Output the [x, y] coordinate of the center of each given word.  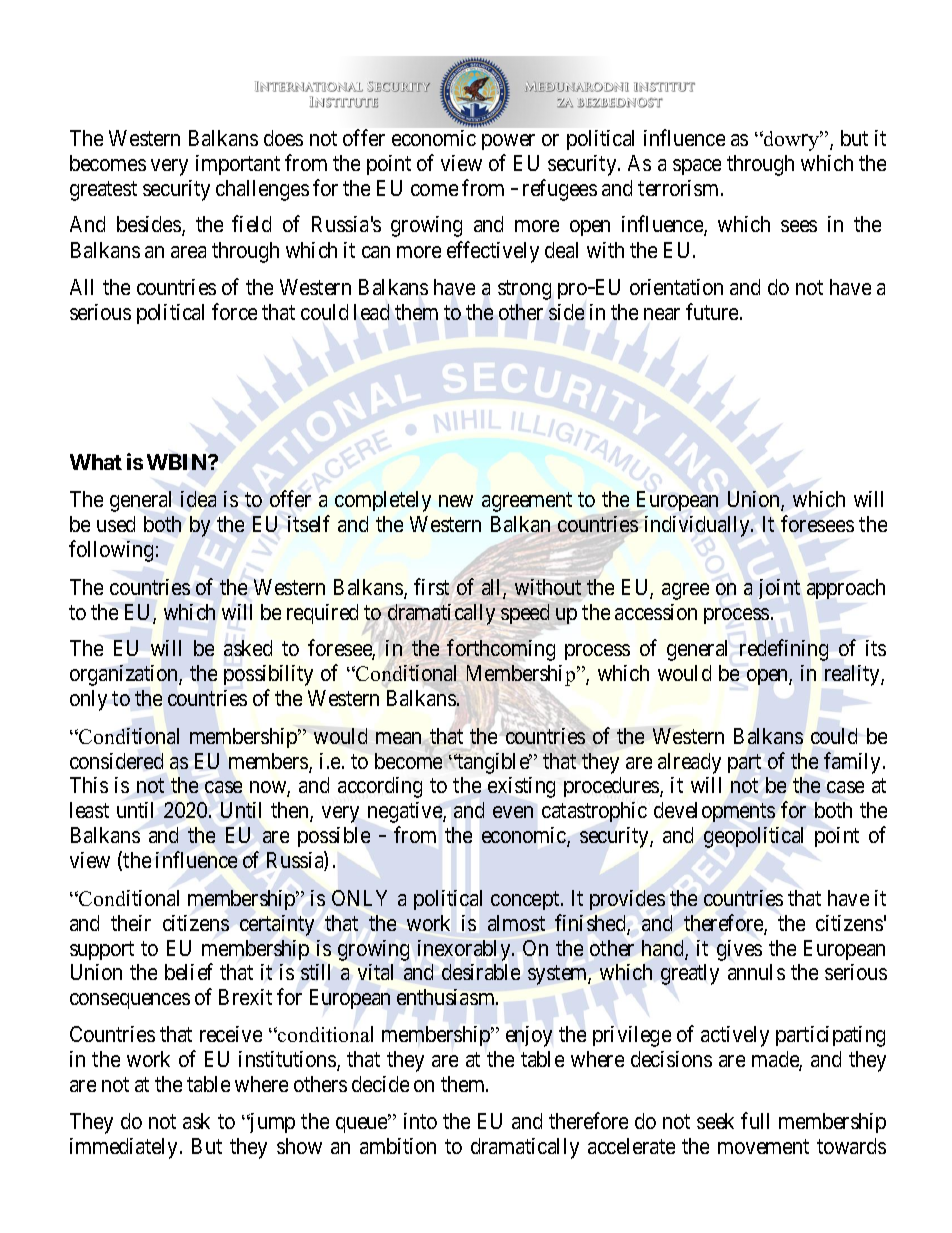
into [420, 1121]
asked [248, 648]
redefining [784, 650]
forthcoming [501, 650]
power [508, 142]
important [238, 165]
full [755, 1120]
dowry [792, 141]
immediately [125, 1148]
